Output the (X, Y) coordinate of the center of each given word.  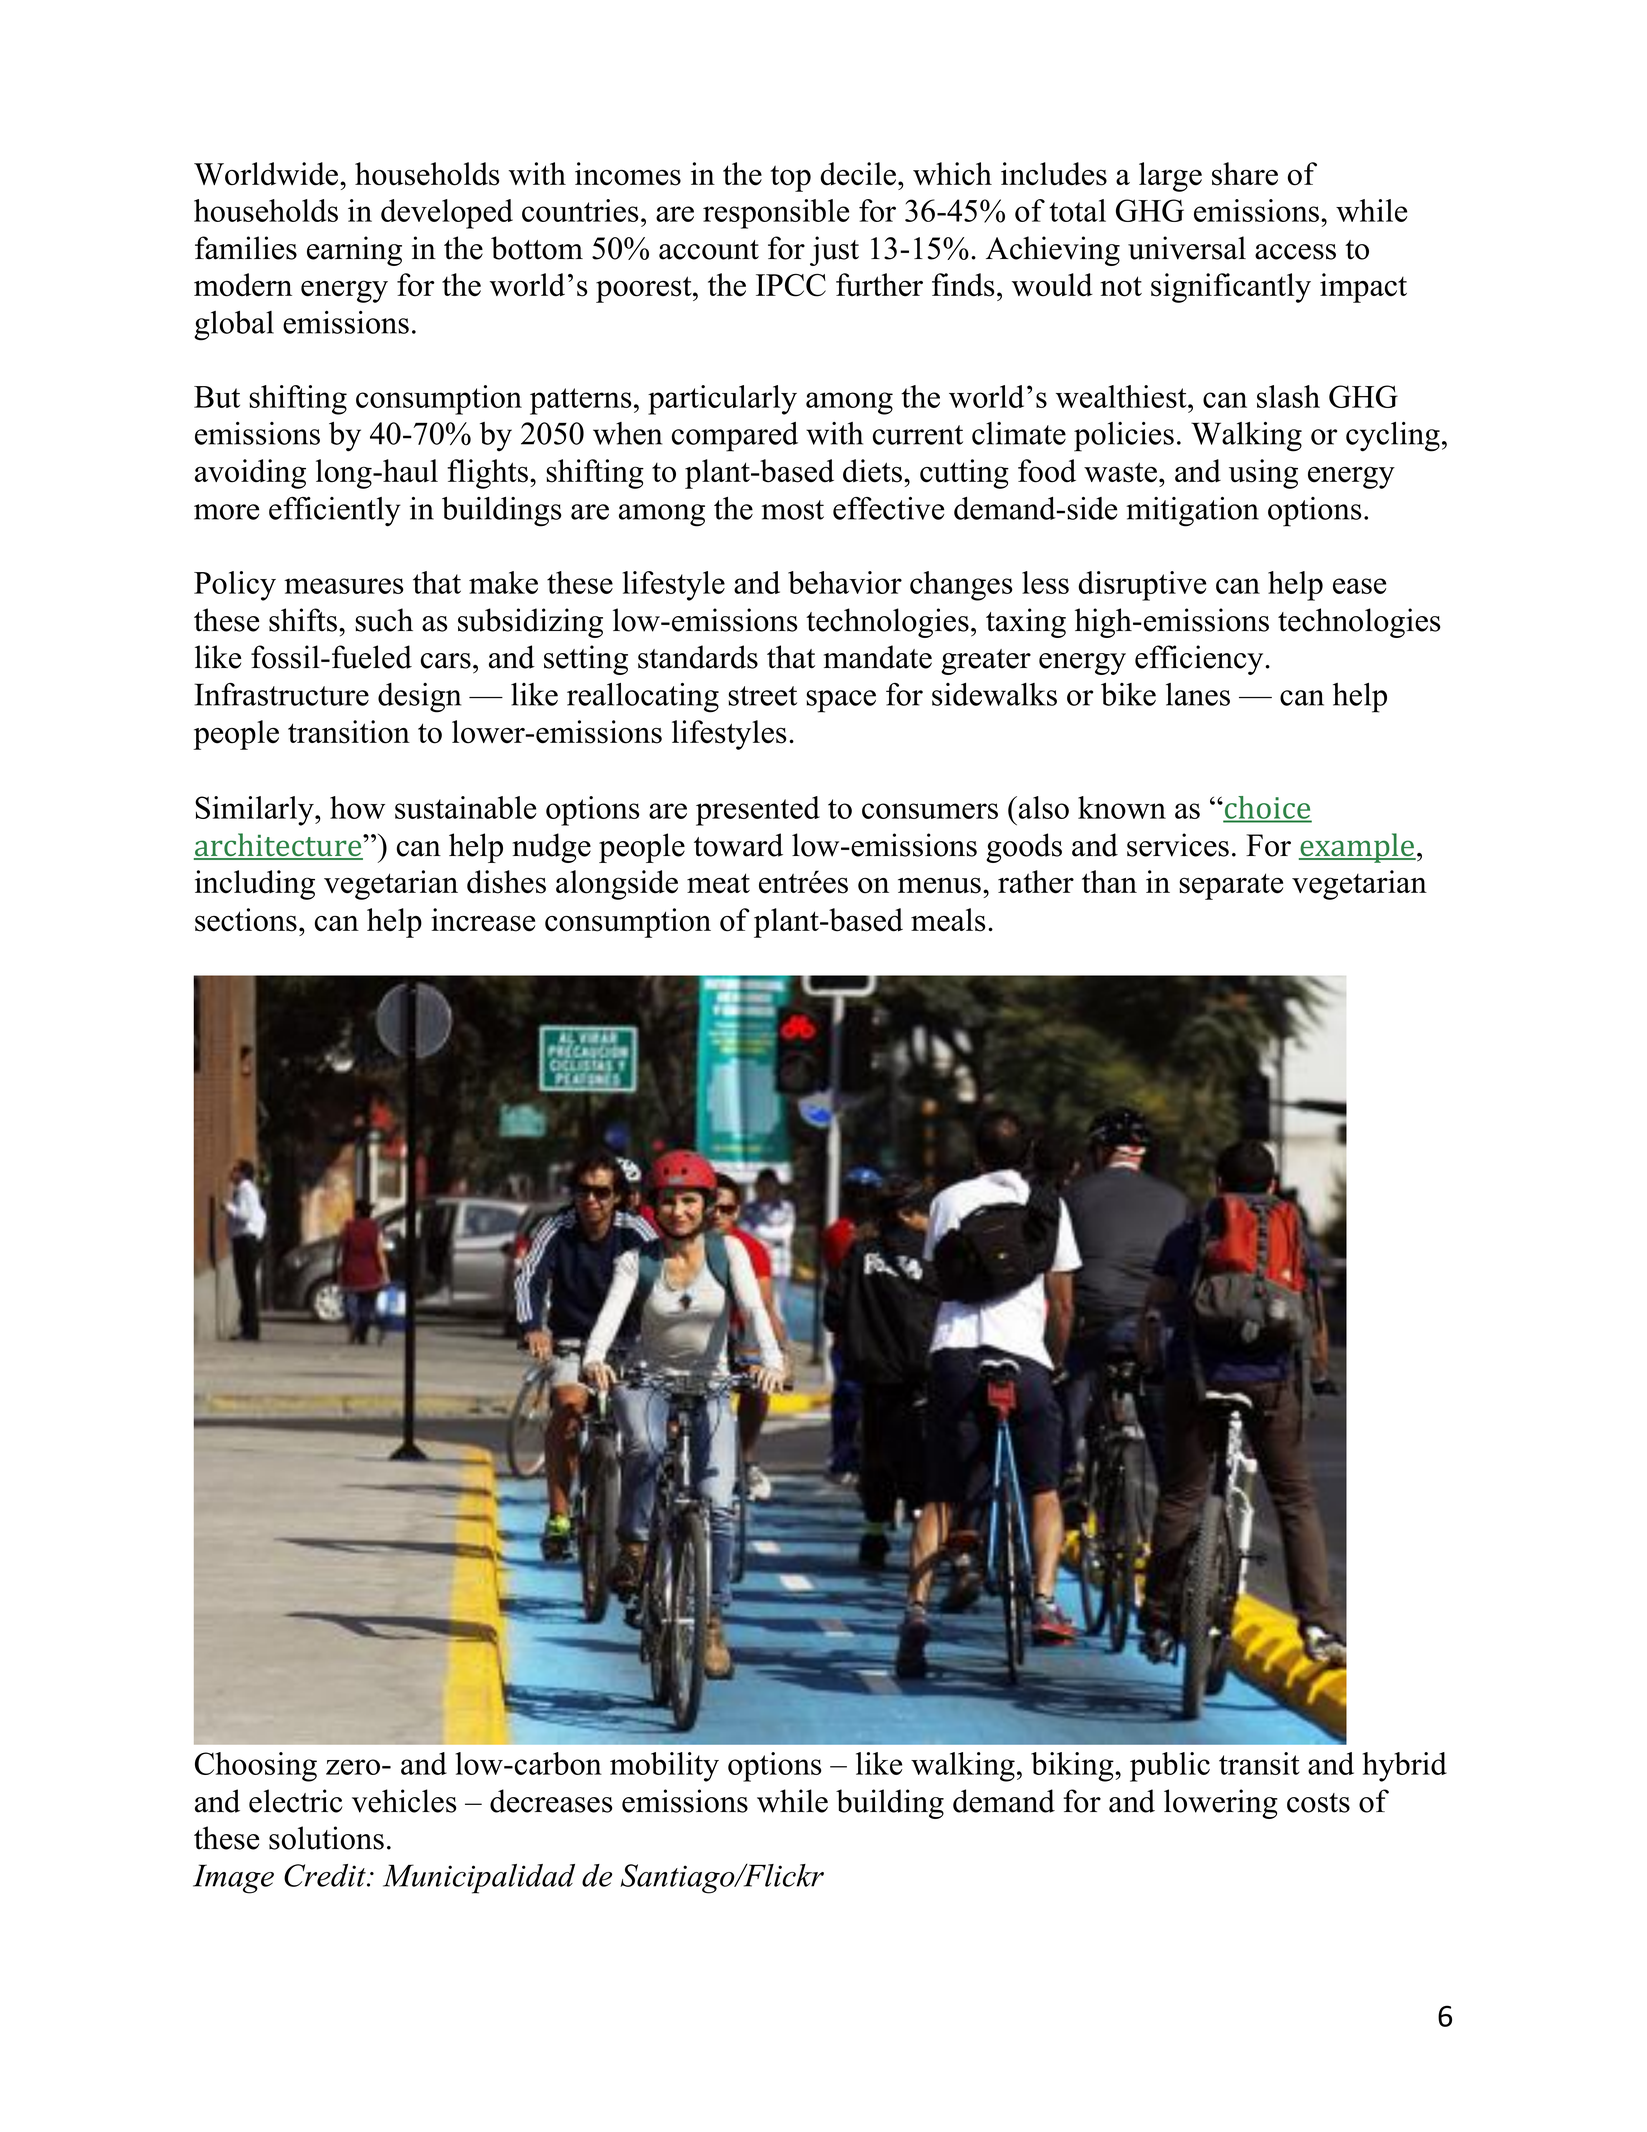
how (357, 807)
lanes (1198, 694)
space (841, 701)
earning (354, 251)
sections (246, 920)
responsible (776, 214)
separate (1231, 886)
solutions (326, 1838)
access (1295, 252)
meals (948, 920)
